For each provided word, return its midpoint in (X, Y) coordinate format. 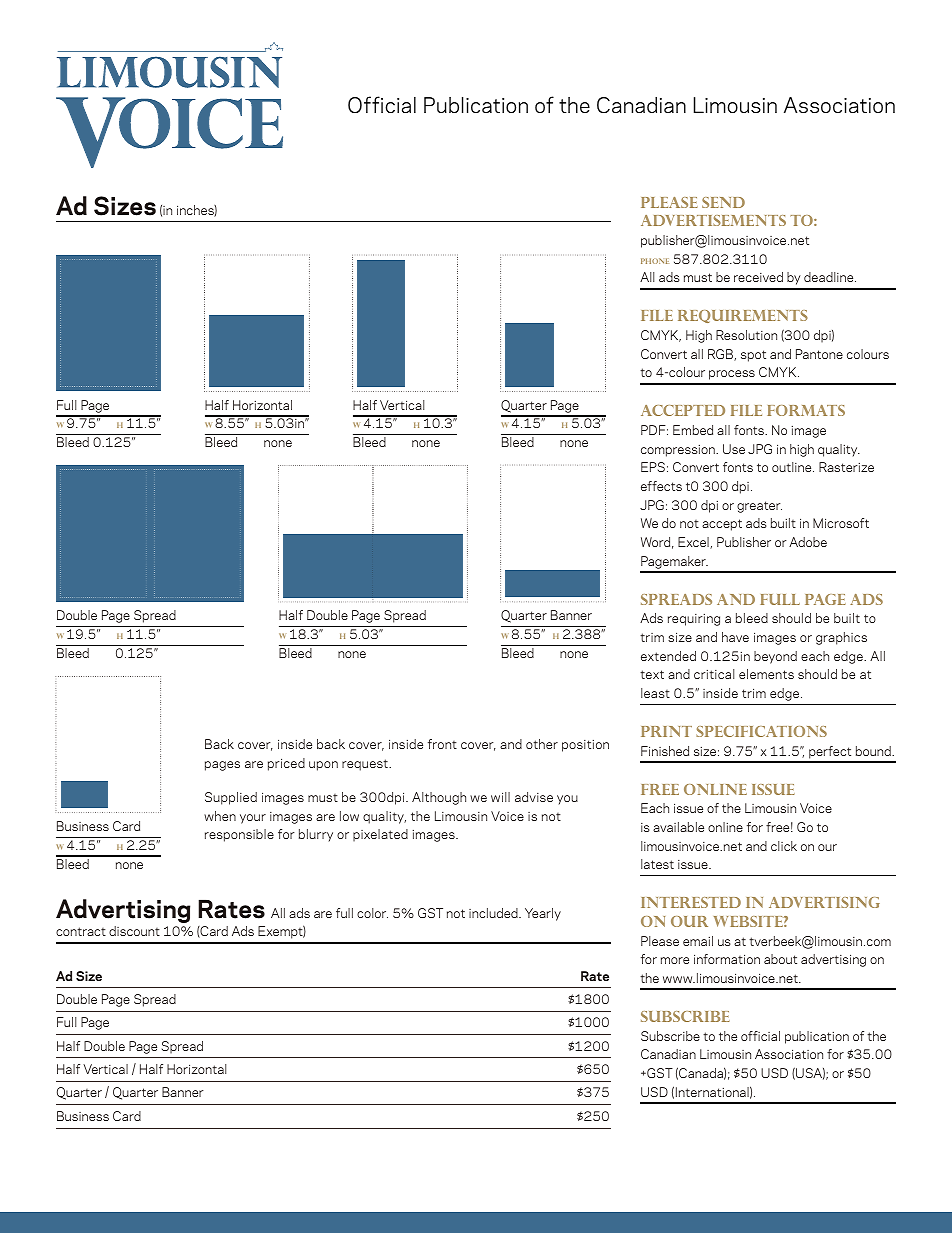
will (500, 797)
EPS (653, 467)
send (723, 202)
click (784, 846)
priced (286, 764)
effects (661, 486)
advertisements (713, 220)
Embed (693, 430)
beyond (775, 657)
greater (759, 507)
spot (753, 356)
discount (134, 931)
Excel (694, 543)
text (652, 674)
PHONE (655, 261)
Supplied (231, 798)
